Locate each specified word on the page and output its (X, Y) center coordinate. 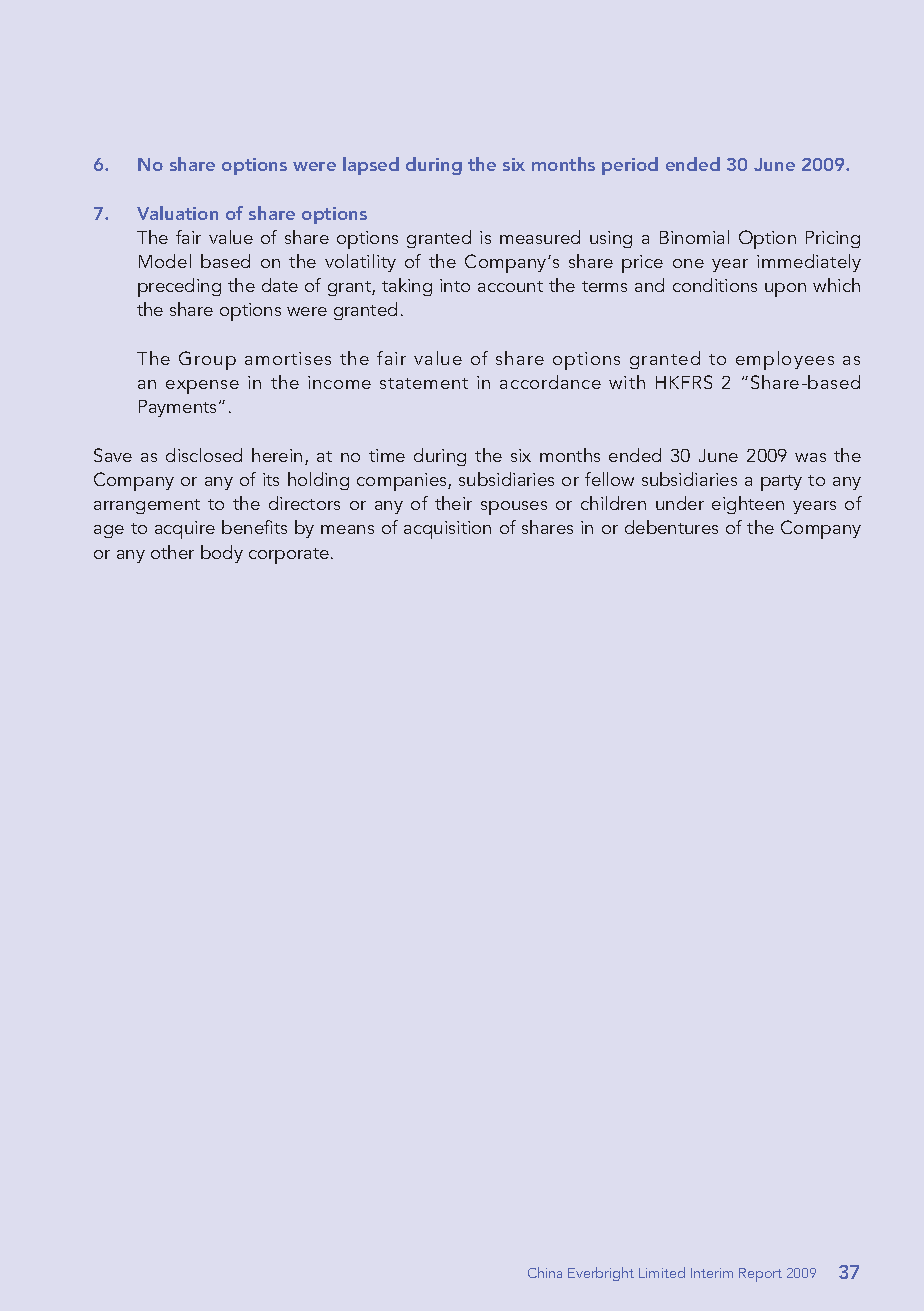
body (222, 554)
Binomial (694, 237)
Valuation (177, 213)
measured (540, 237)
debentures (671, 527)
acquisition (447, 530)
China (545, 1272)
